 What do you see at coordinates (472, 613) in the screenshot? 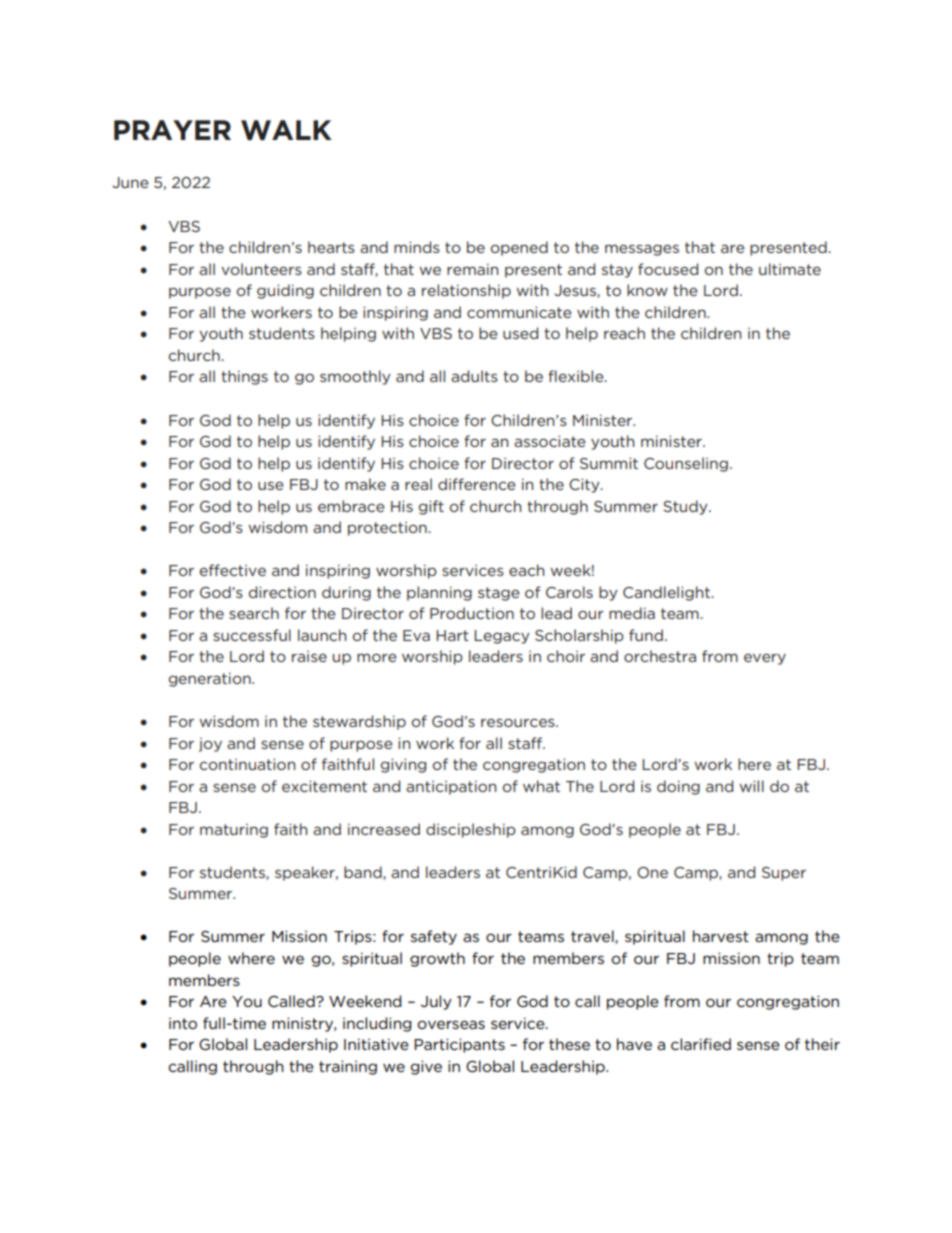
I see `Production` at bounding box center [472, 613].
